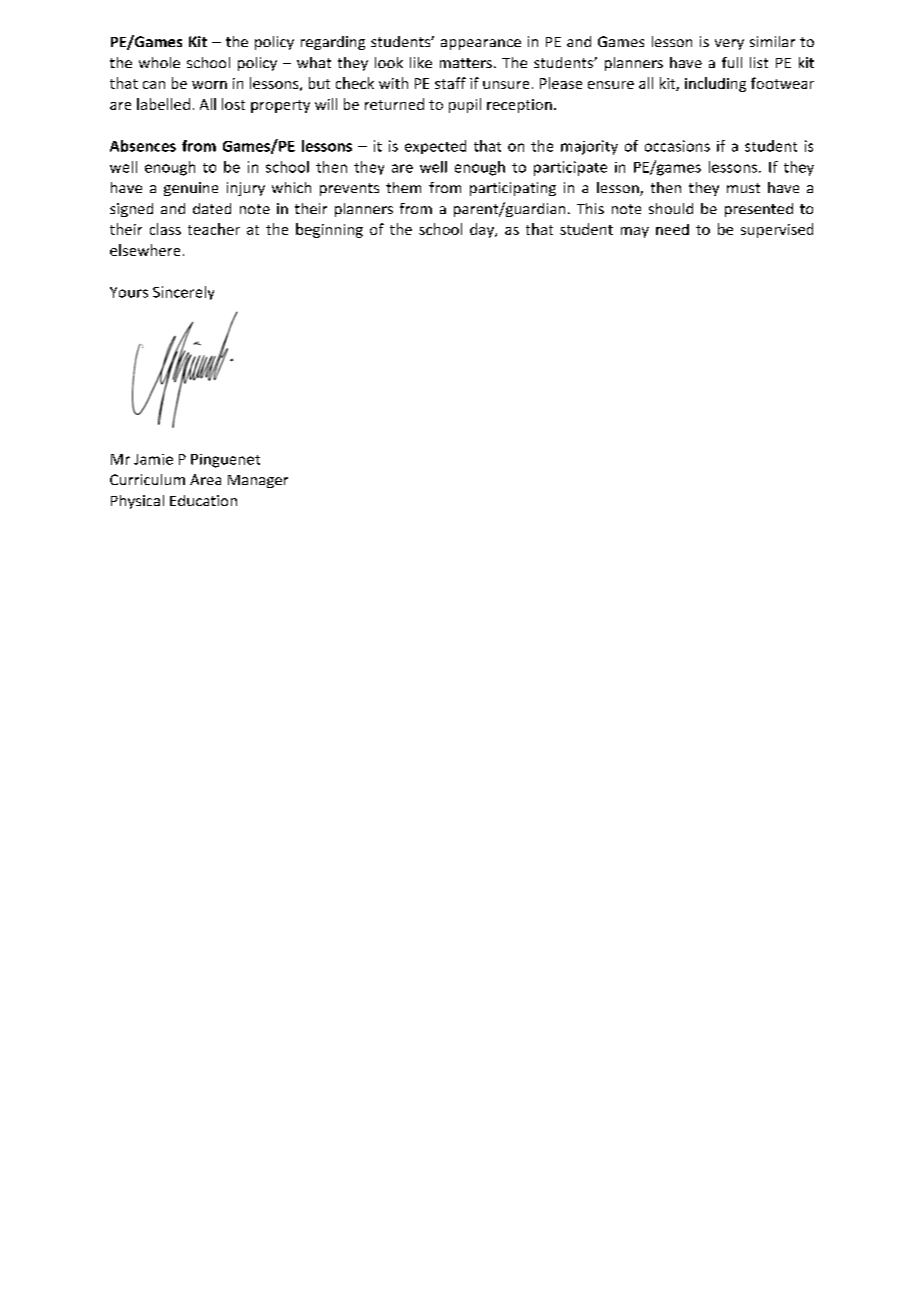  Describe the element at coordinates (258, 481) in the document. I see `Manager` at that location.
